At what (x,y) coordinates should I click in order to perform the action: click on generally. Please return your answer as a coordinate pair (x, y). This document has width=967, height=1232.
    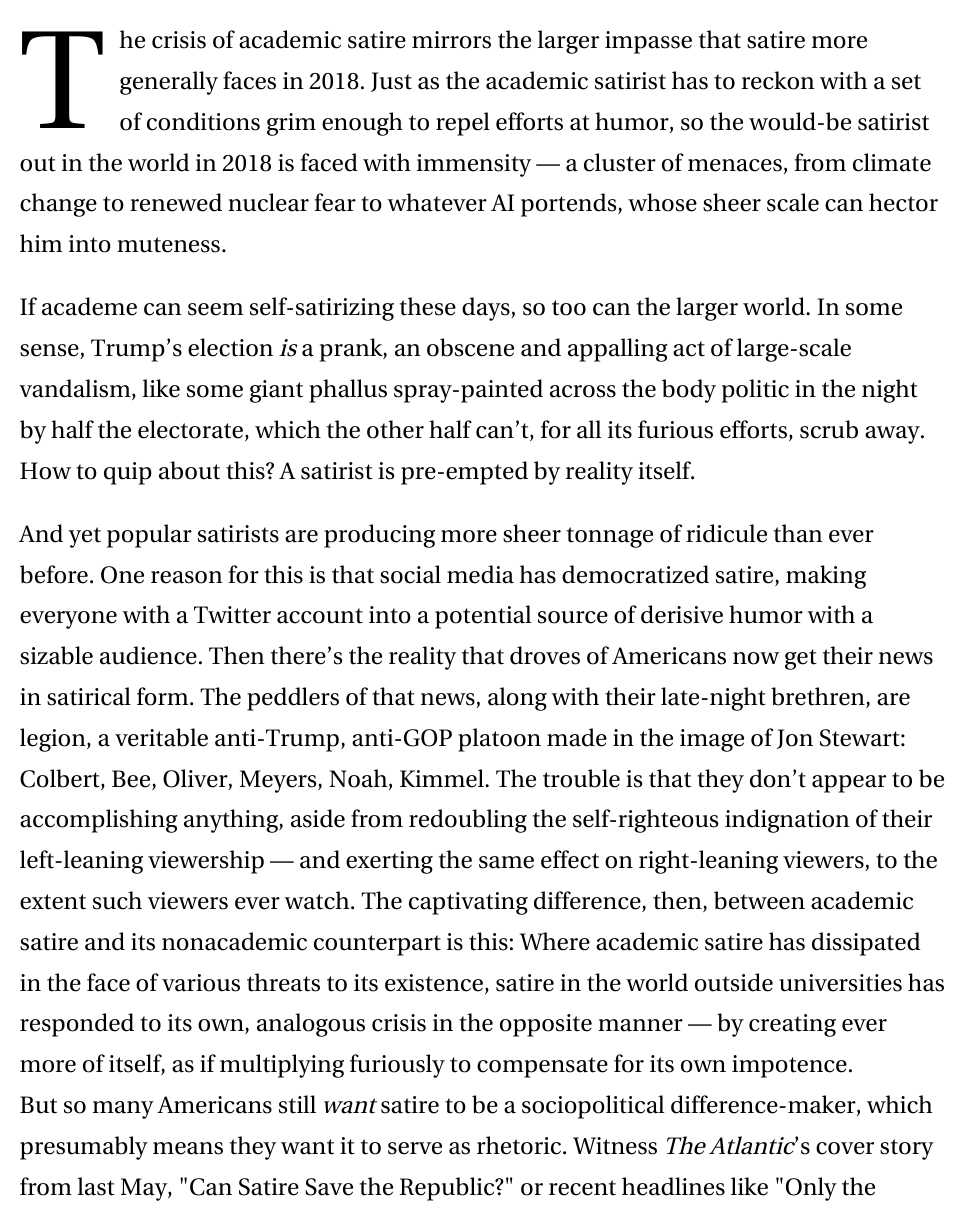
    Looking at the image, I should click on (169, 83).
